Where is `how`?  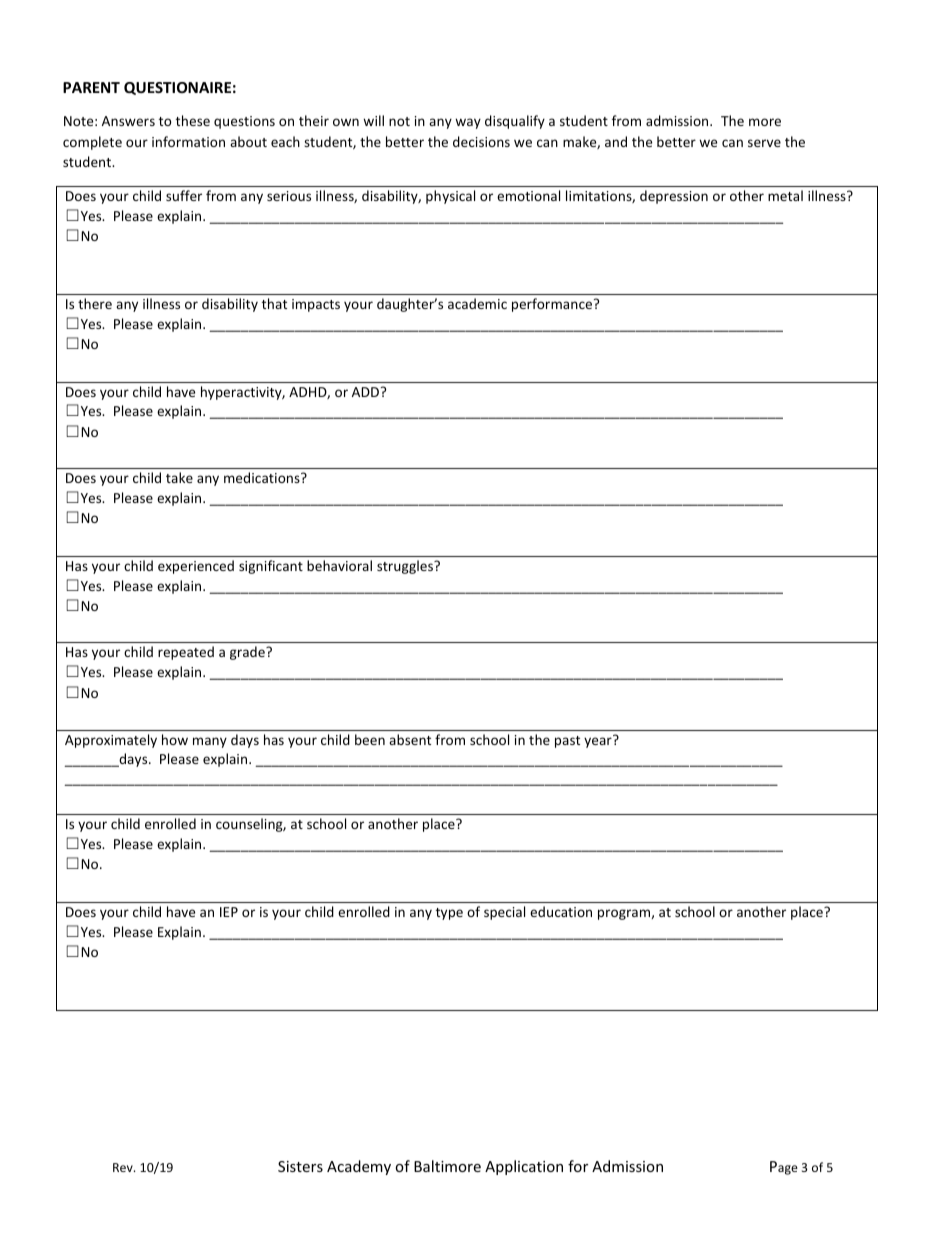 how is located at coordinates (175, 739).
